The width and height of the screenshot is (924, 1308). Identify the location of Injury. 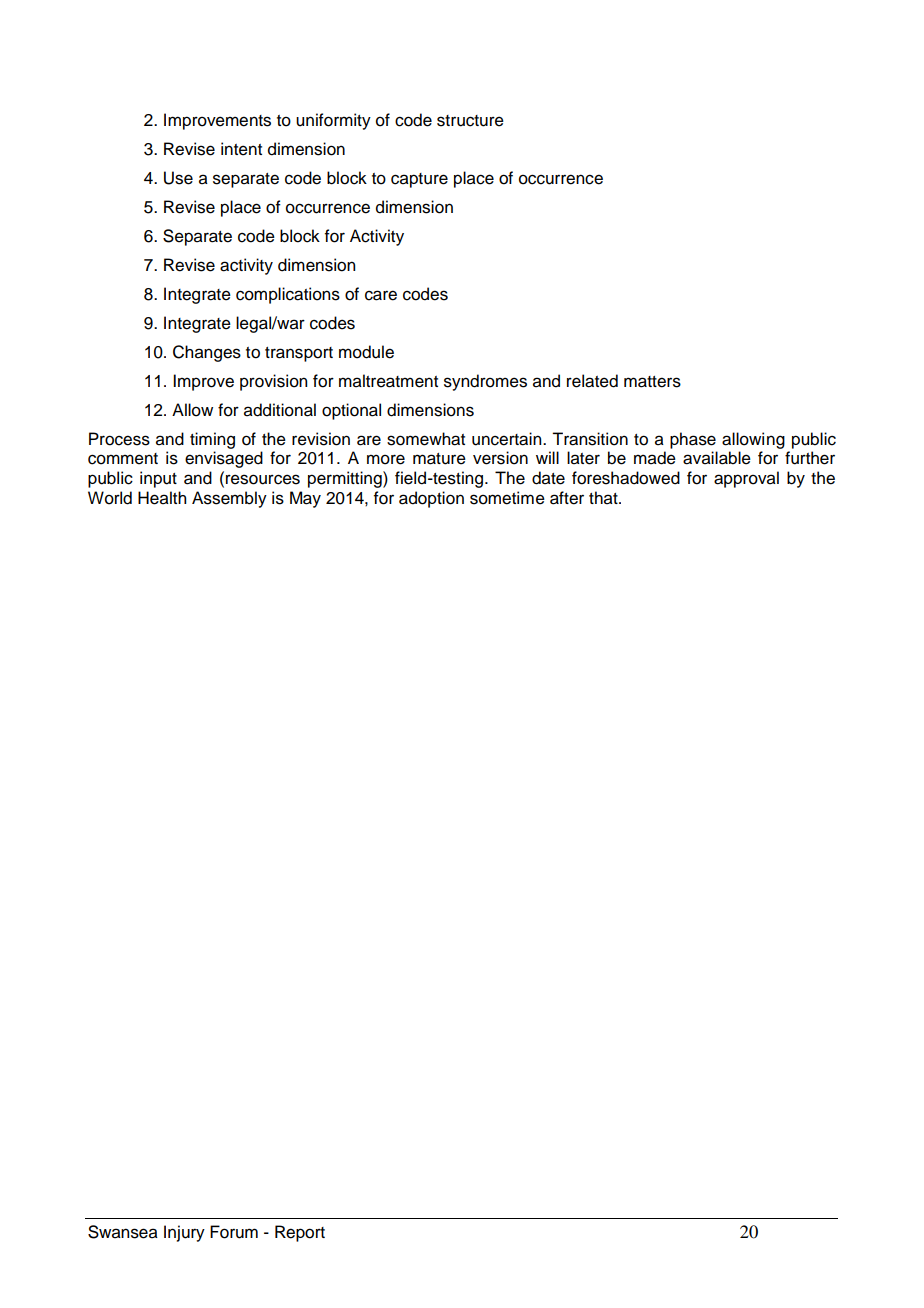
(184, 1233).
